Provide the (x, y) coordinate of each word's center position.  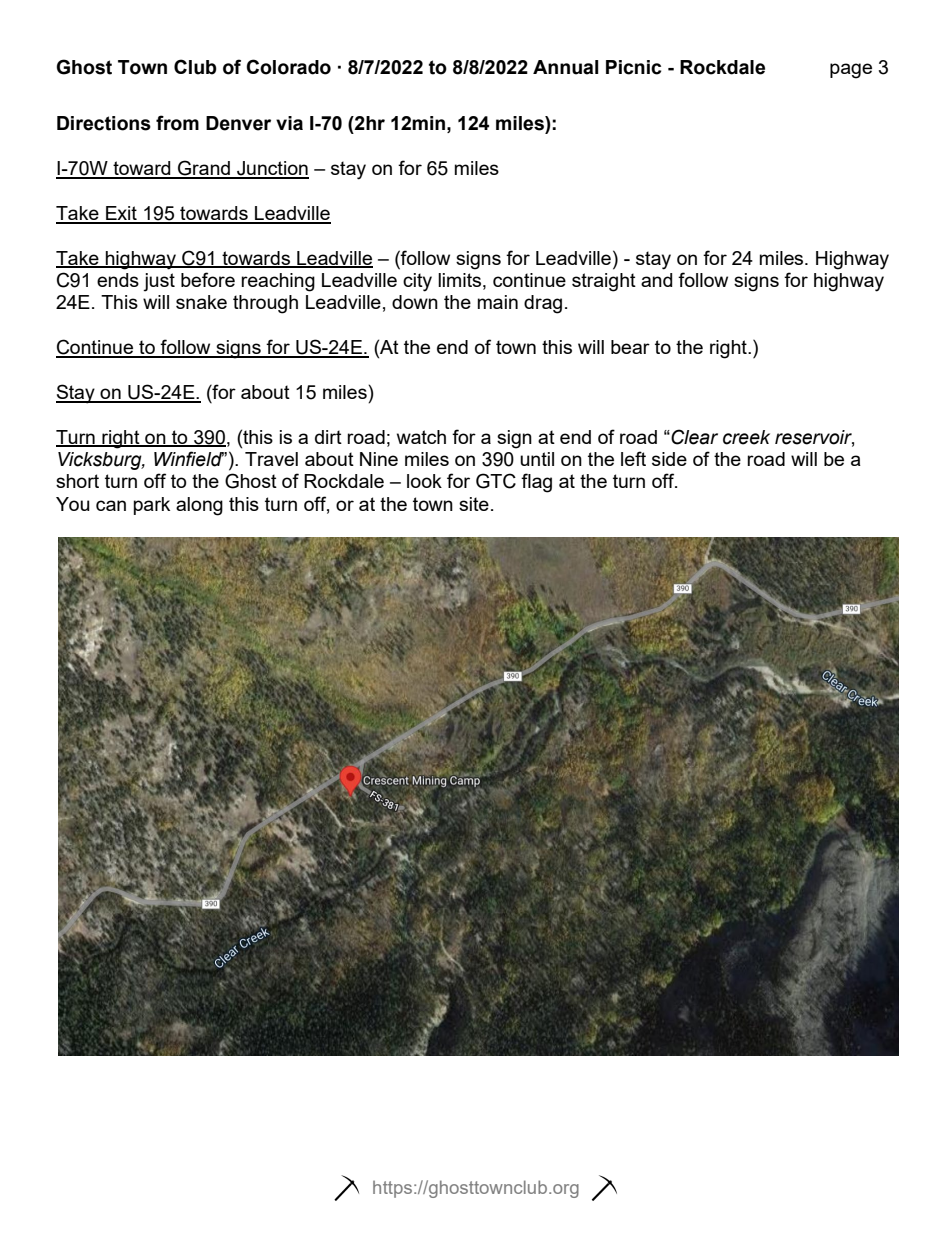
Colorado (289, 67)
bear (630, 347)
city (417, 282)
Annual (565, 67)
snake (201, 302)
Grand (204, 169)
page (851, 71)
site (474, 504)
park (152, 506)
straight (604, 282)
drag (543, 304)
